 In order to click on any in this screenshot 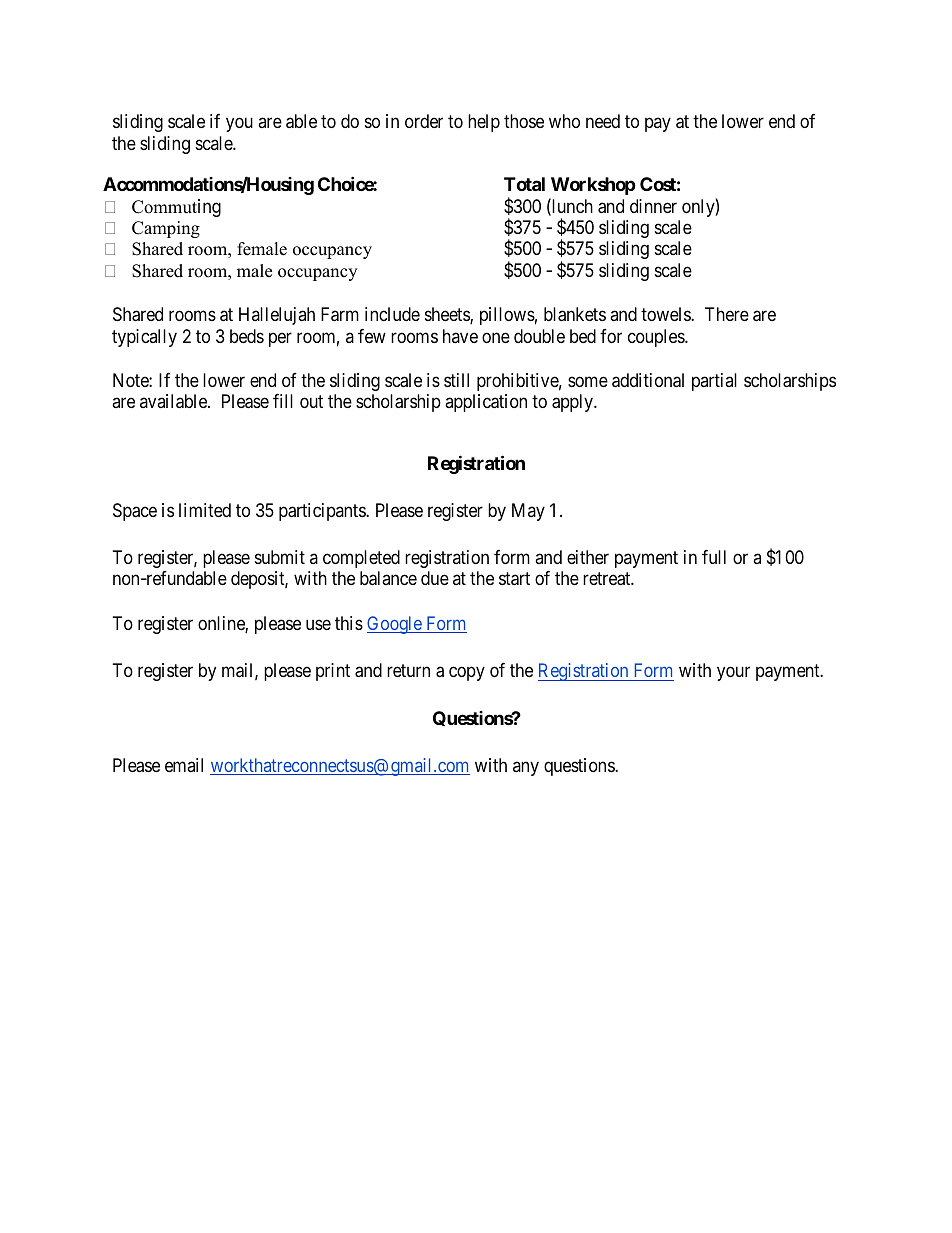, I will do `click(526, 768)`.
